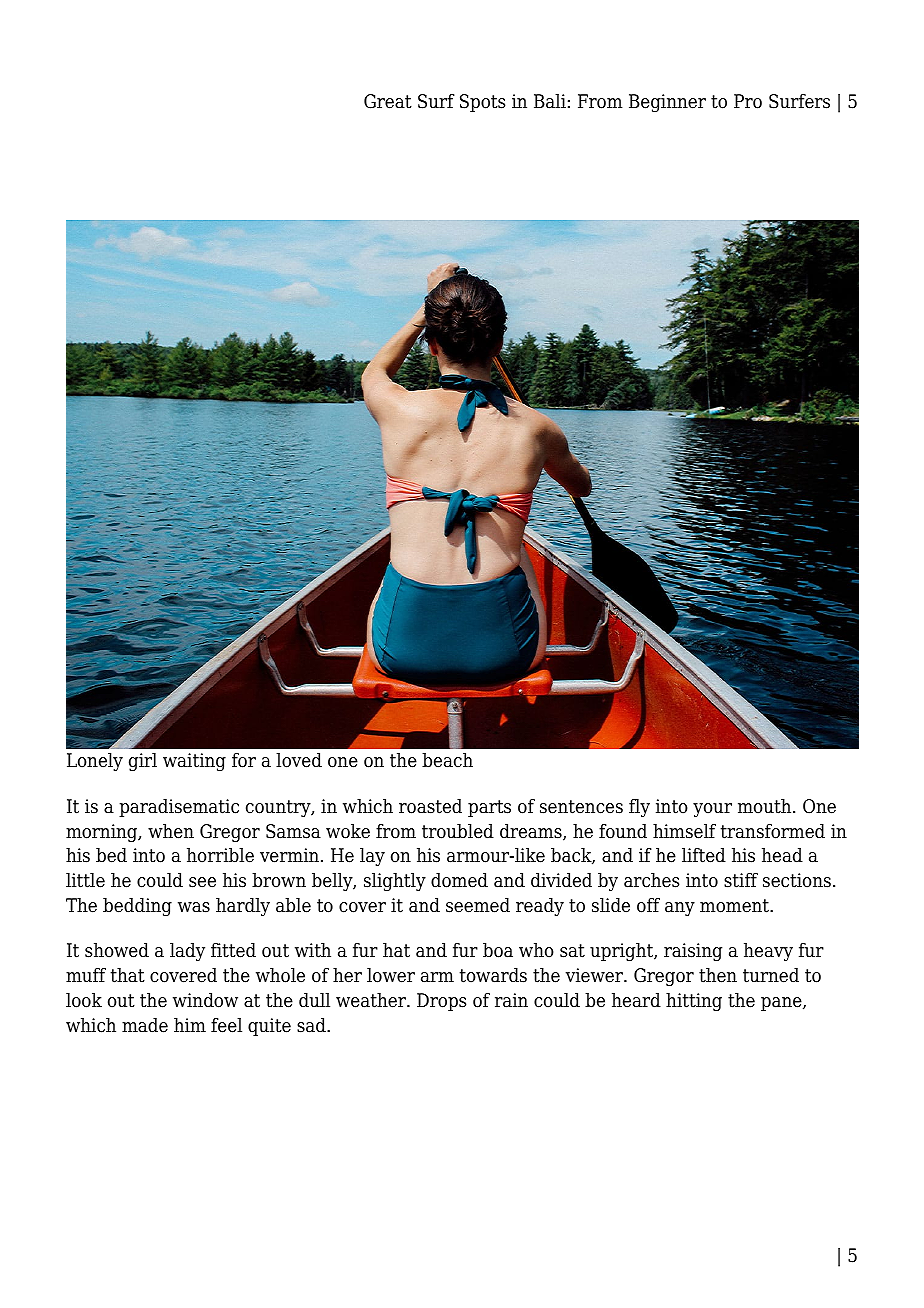  Describe the element at coordinates (684, 831) in the image. I see `himself` at that location.
